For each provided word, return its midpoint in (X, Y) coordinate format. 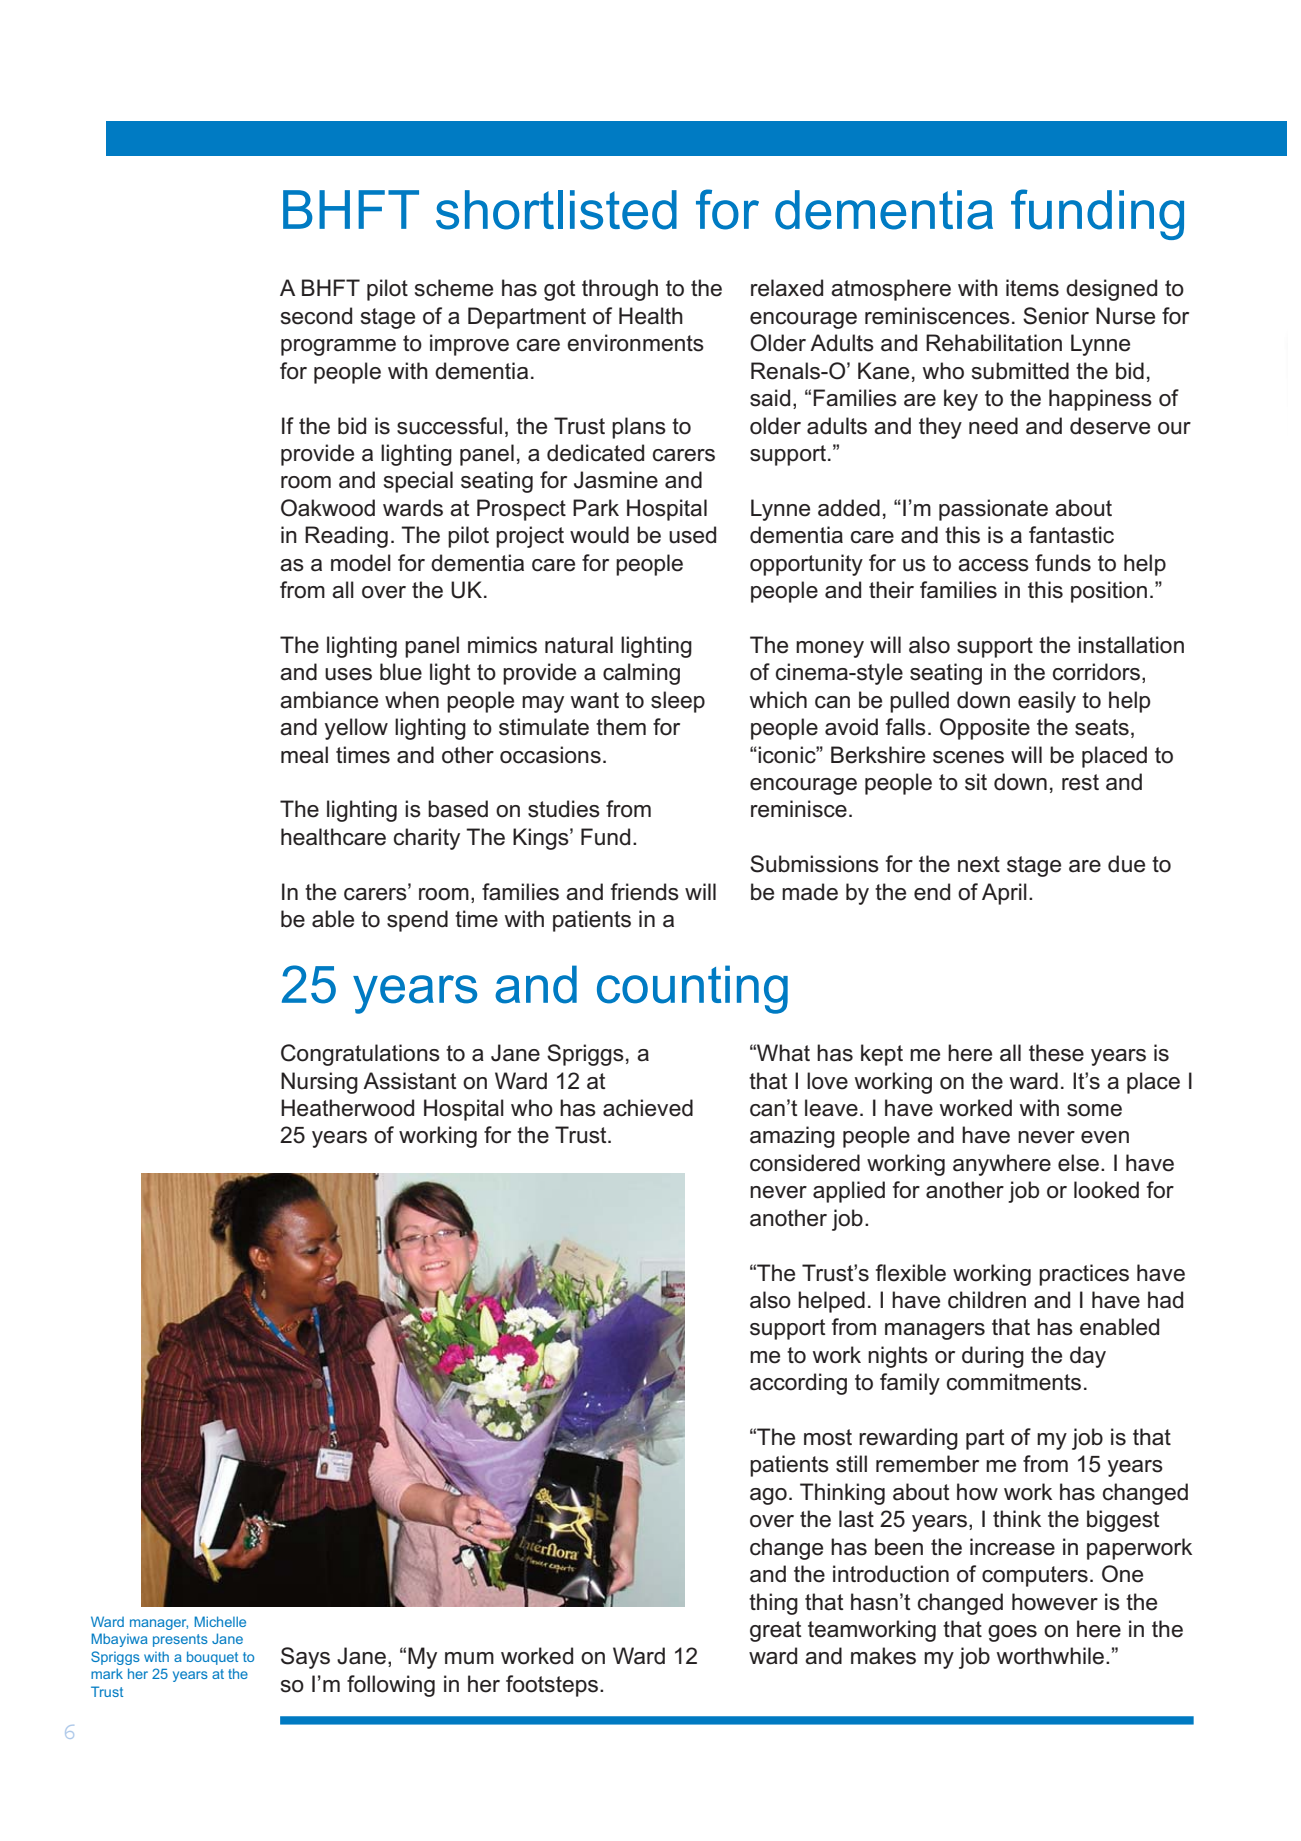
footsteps (552, 1686)
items (1032, 288)
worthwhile (1050, 1656)
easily (1047, 702)
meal (304, 755)
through (620, 290)
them (621, 727)
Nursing (319, 1083)
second (316, 316)
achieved (648, 1108)
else (1078, 1163)
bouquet (212, 1658)
